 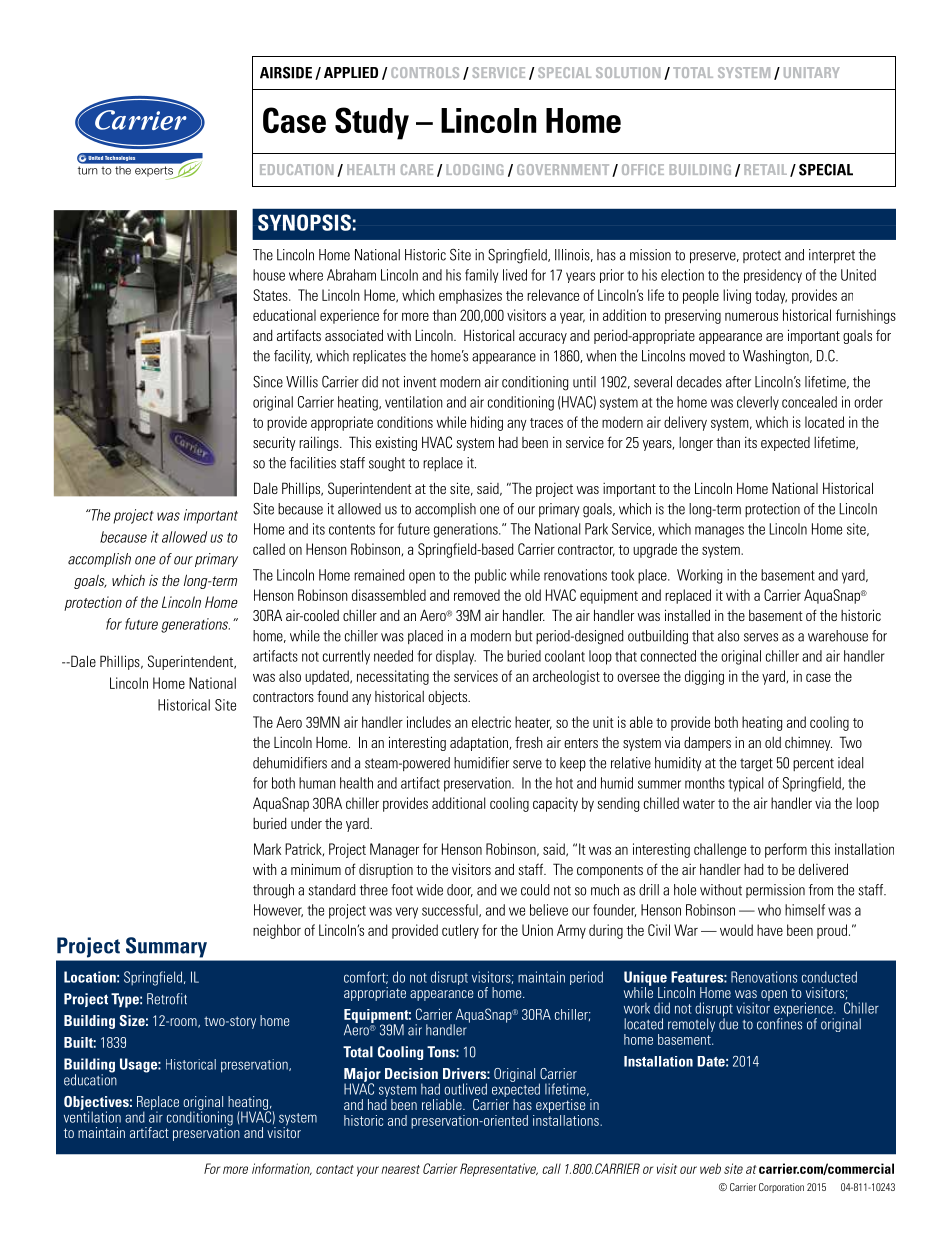 What do you see at coordinates (765, 169) in the screenshot?
I see `RETAIL` at bounding box center [765, 169].
